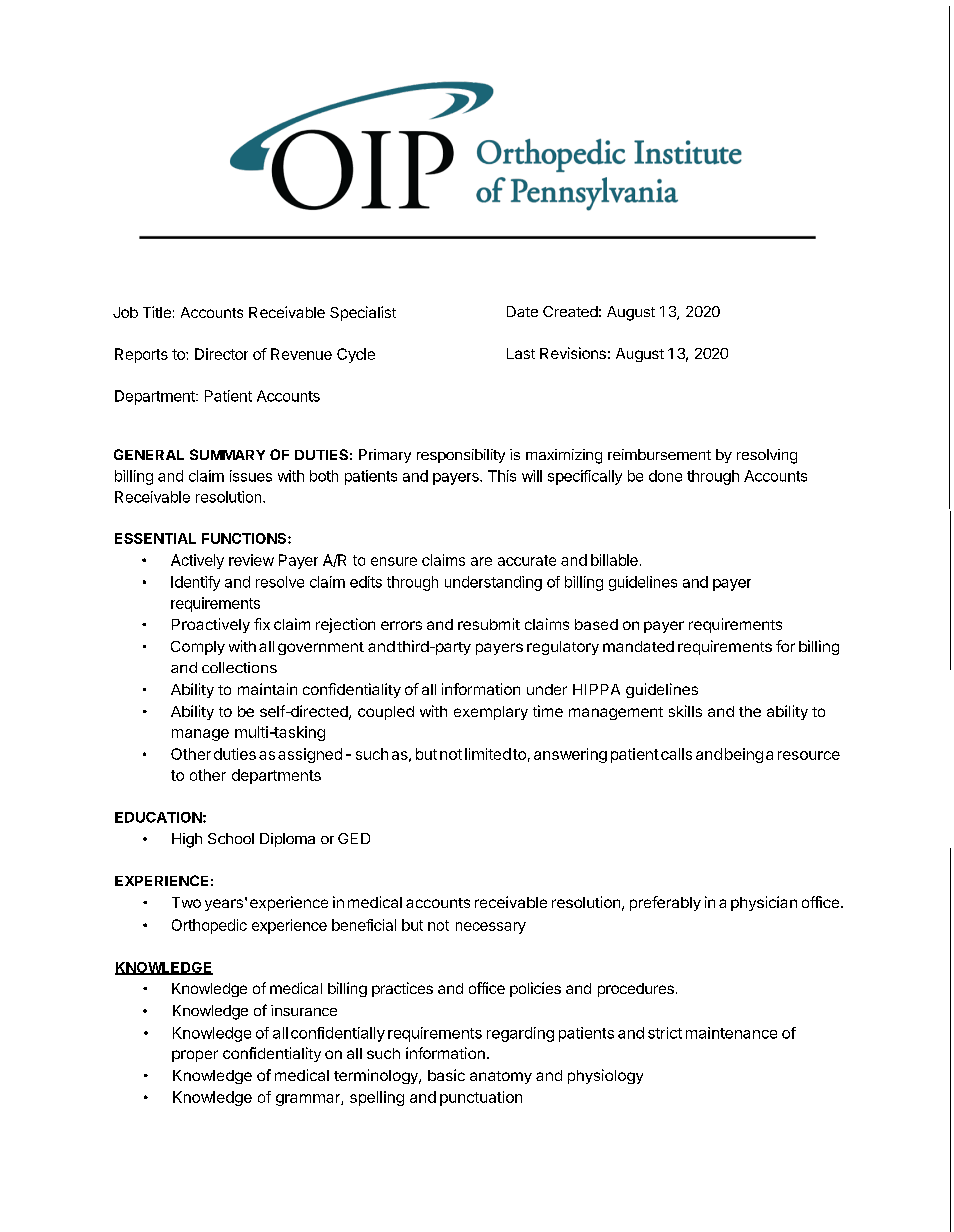 The image size is (954, 1232). I want to click on skills, so click(685, 711).
